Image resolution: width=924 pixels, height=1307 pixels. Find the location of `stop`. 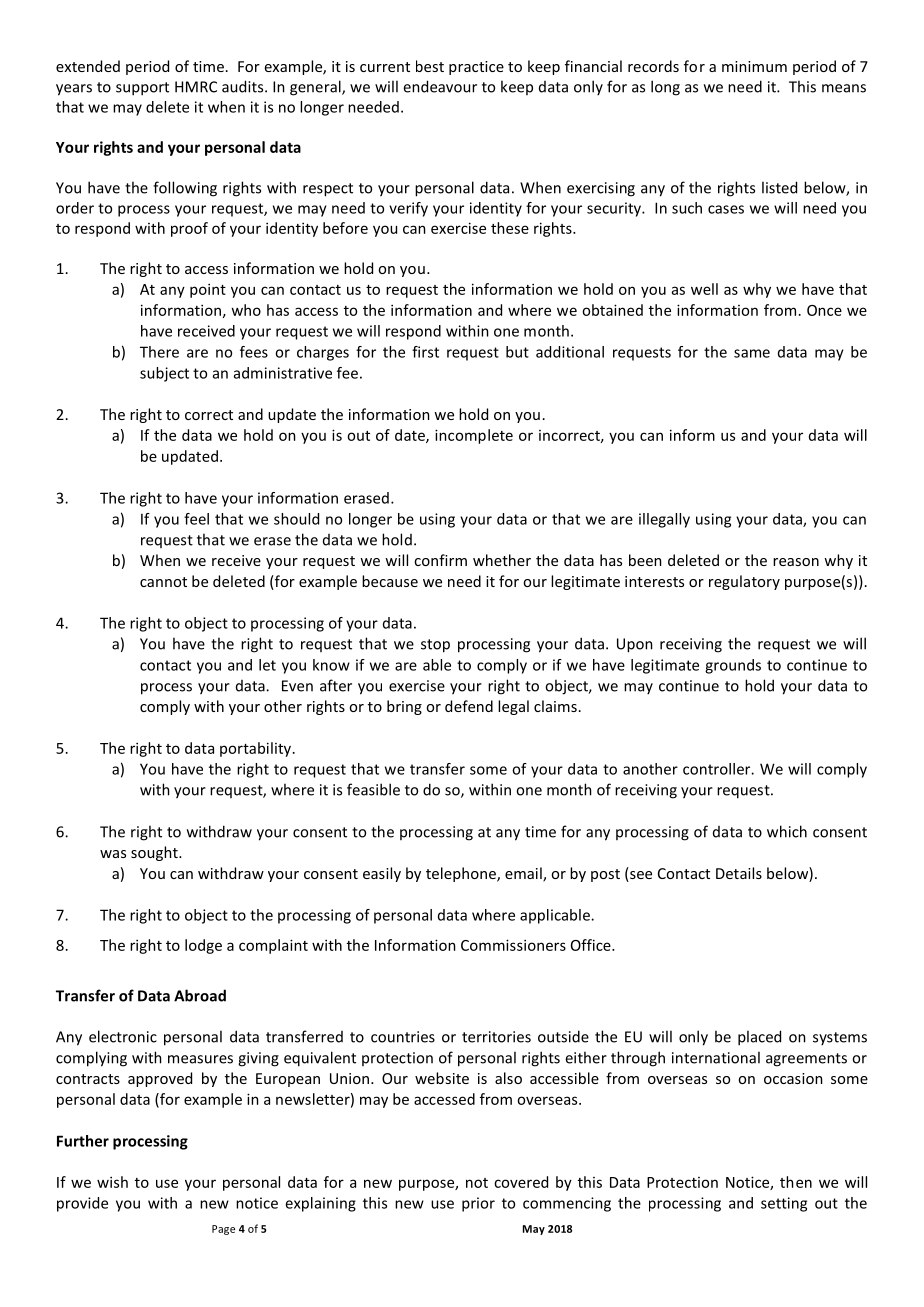

stop is located at coordinates (435, 646).
